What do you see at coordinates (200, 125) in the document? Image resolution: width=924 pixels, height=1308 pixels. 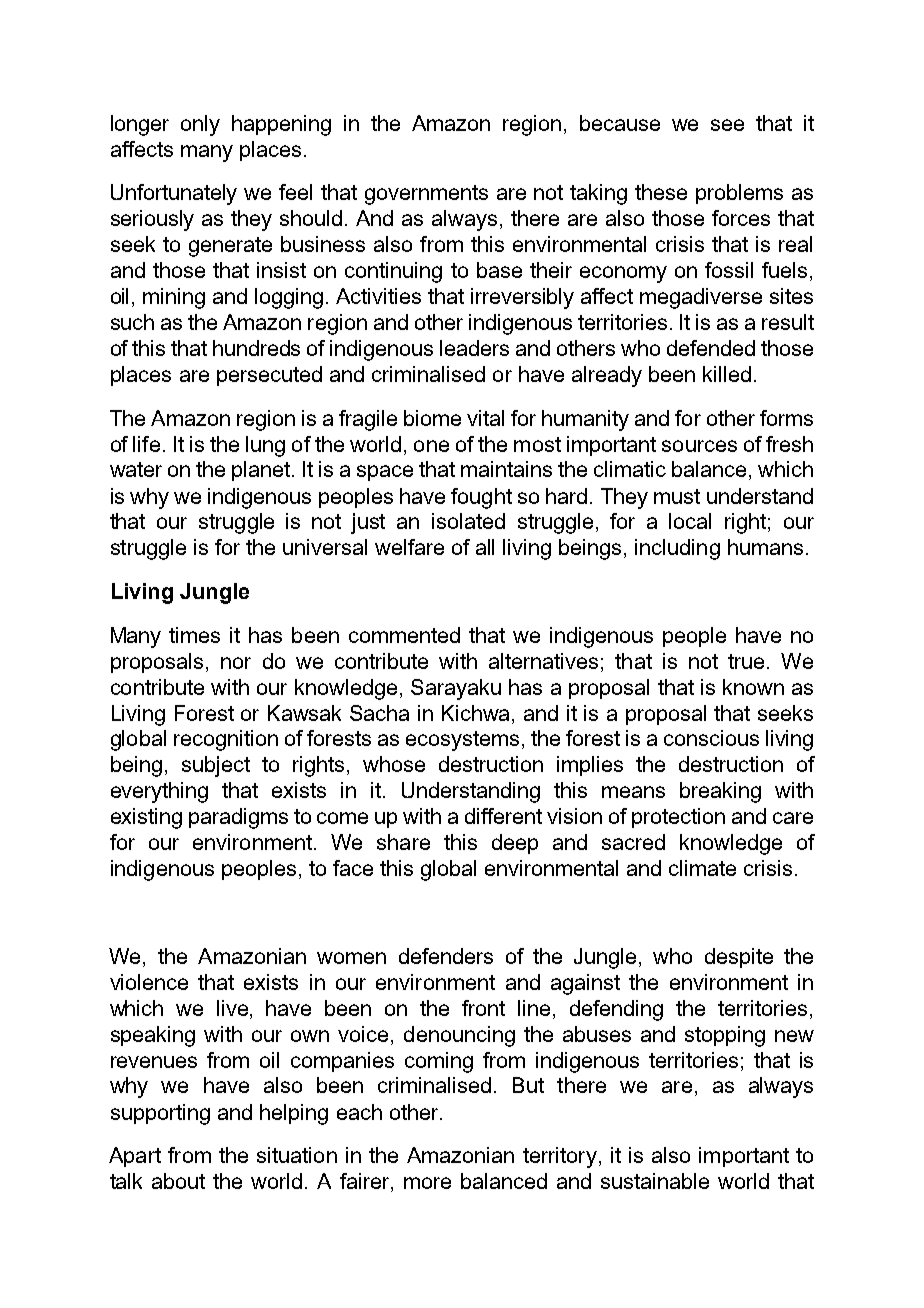 I see `only` at bounding box center [200, 125].
